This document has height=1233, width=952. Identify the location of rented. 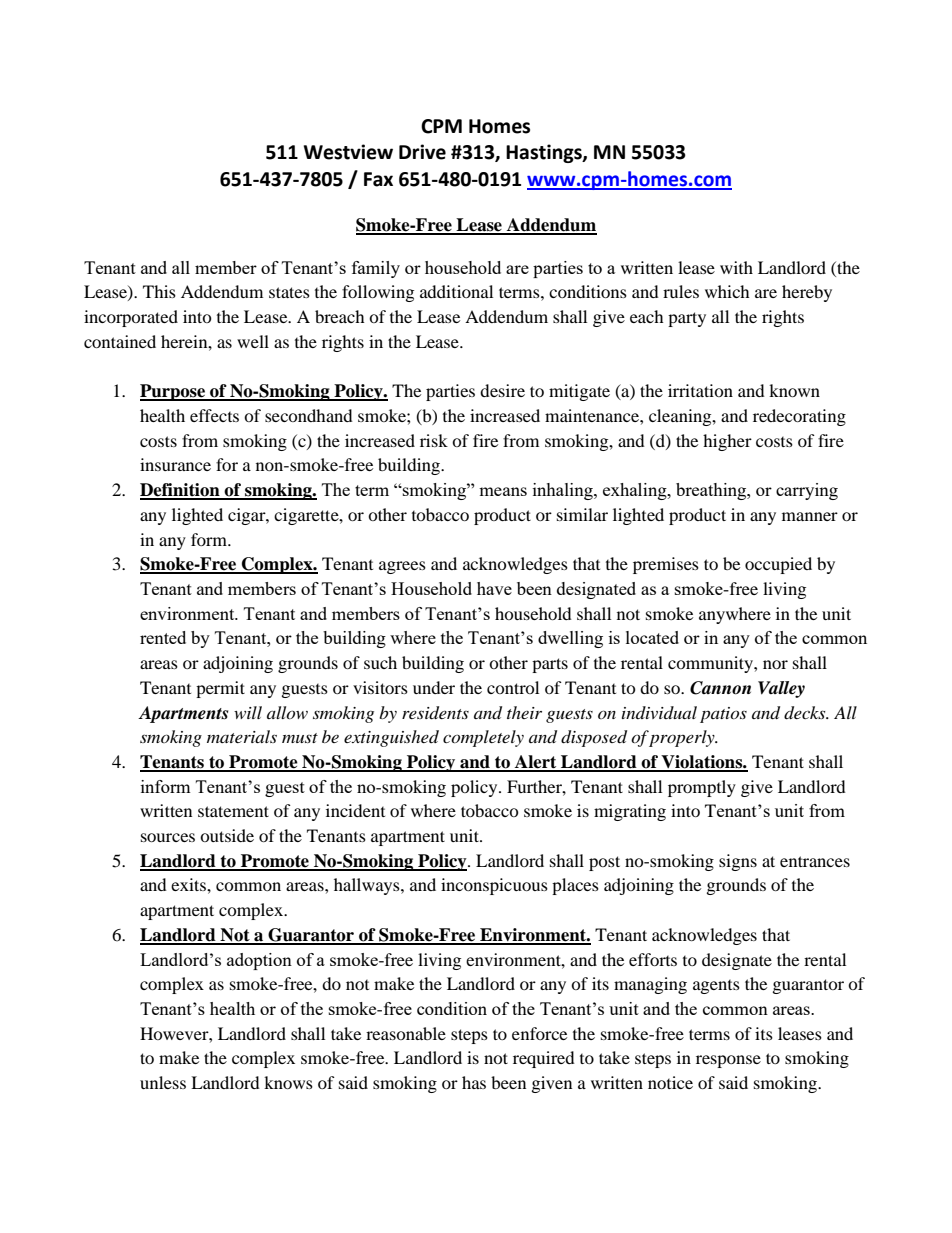
(163, 637).
